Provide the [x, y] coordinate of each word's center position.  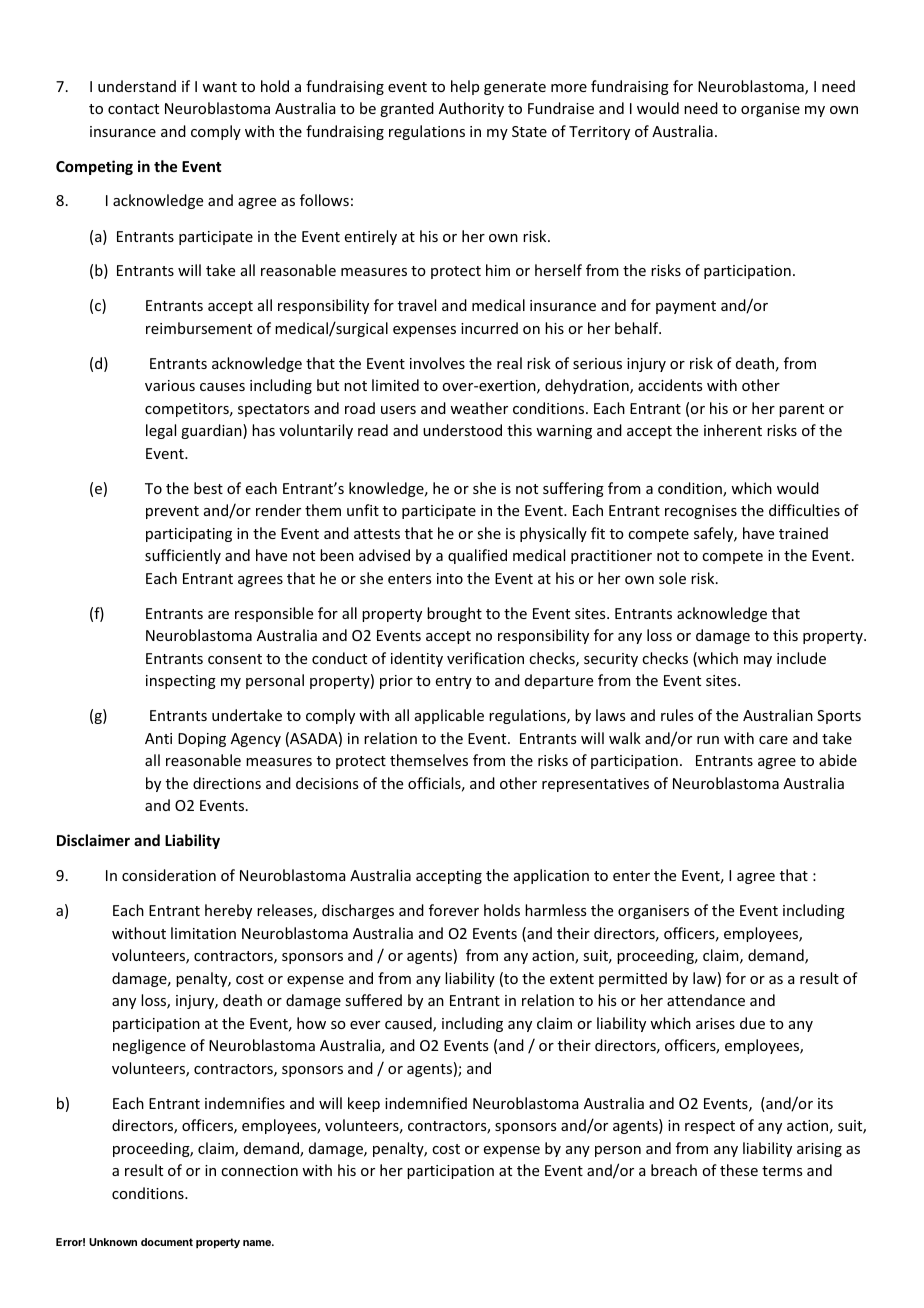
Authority [471, 109]
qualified [477, 556]
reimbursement [199, 328]
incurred [489, 328]
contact [133, 109]
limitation [203, 933]
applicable [449, 716]
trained [803, 533]
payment [686, 307]
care [773, 740]
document [167, 1242]
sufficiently [183, 556]
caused [409, 1024]
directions [227, 783]
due [752, 1023]
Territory [599, 133]
